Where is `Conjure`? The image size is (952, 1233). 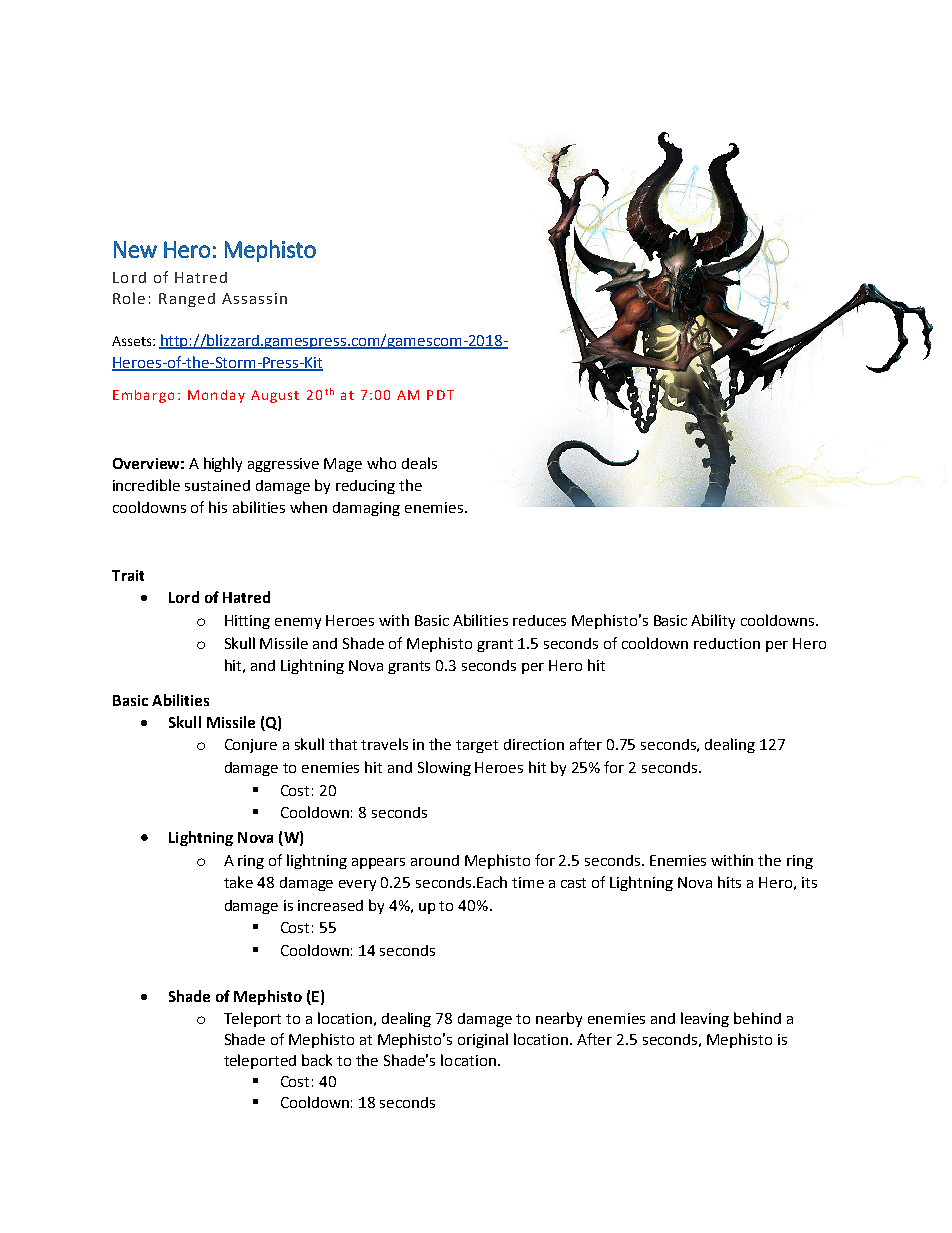 Conjure is located at coordinates (251, 746).
